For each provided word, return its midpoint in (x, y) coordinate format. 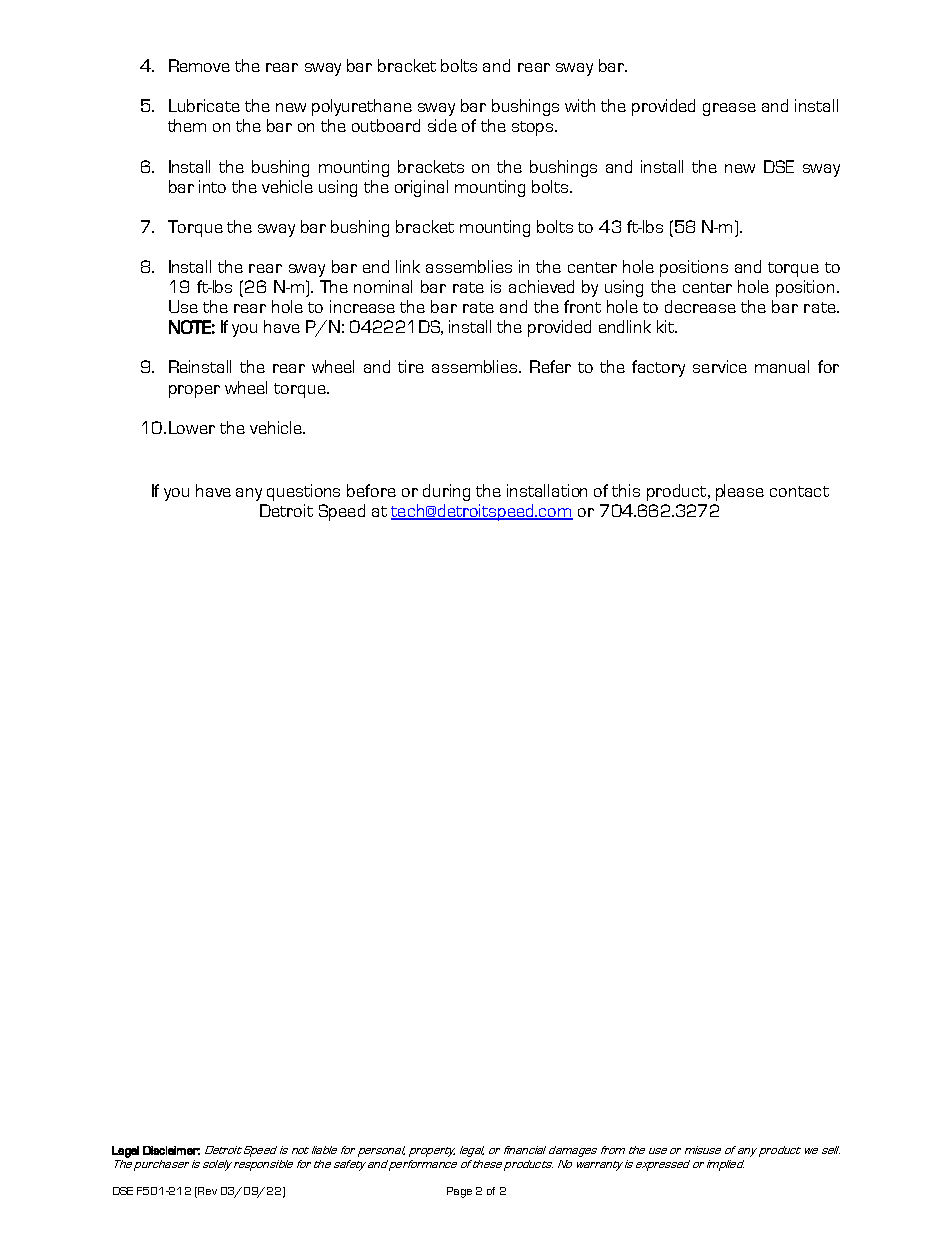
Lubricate (204, 105)
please (740, 492)
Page (459, 1192)
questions (303, 492)
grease (729, 109)
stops (534, 128)
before (371, 490)
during (446, 492)
